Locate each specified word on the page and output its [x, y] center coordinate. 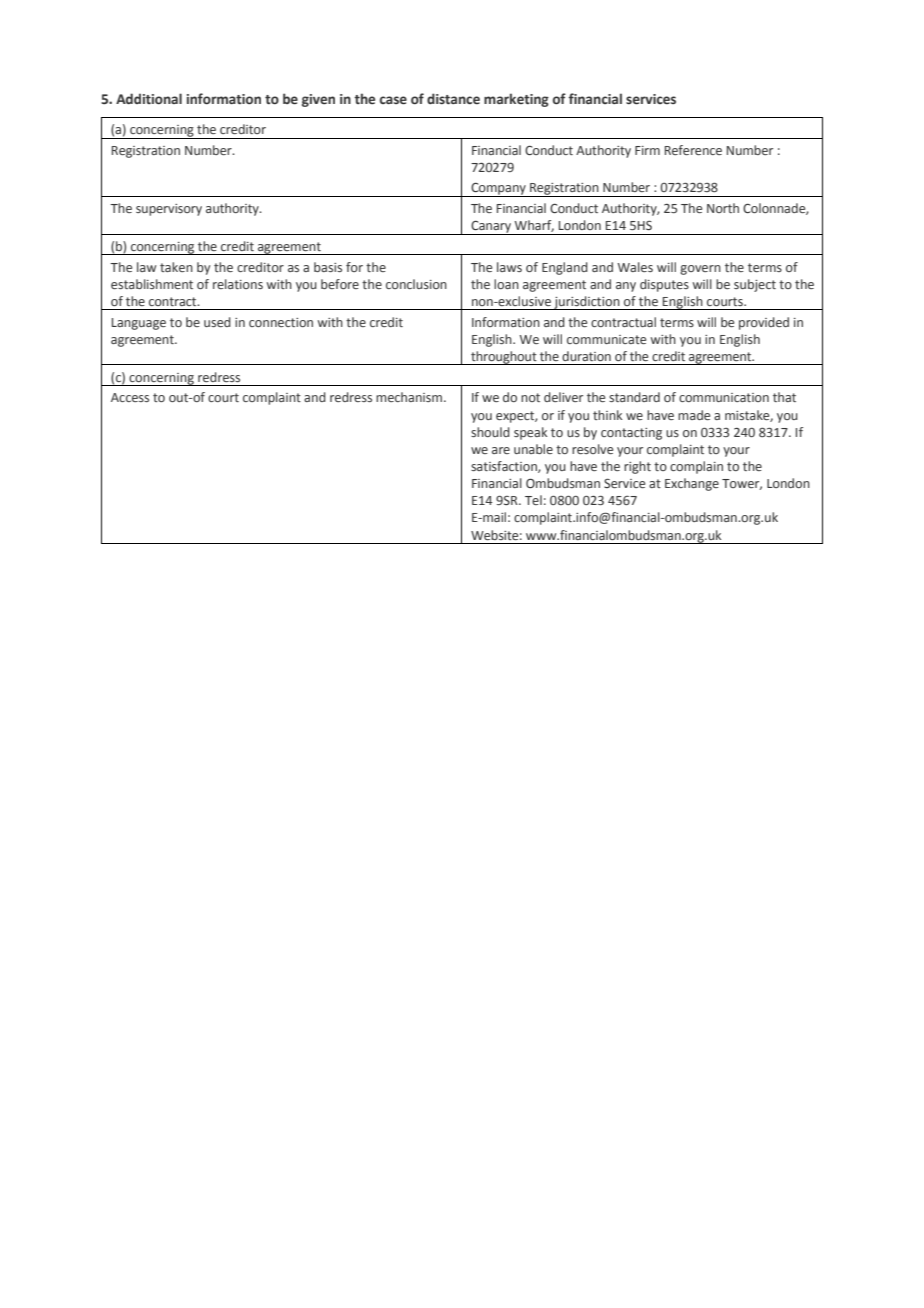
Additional [149, 98]
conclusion [416, 284]
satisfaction [505, 467]
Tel [533, 500]
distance [453, 98]
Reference [693, 150]
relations [238, 284]
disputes [664, 285]
